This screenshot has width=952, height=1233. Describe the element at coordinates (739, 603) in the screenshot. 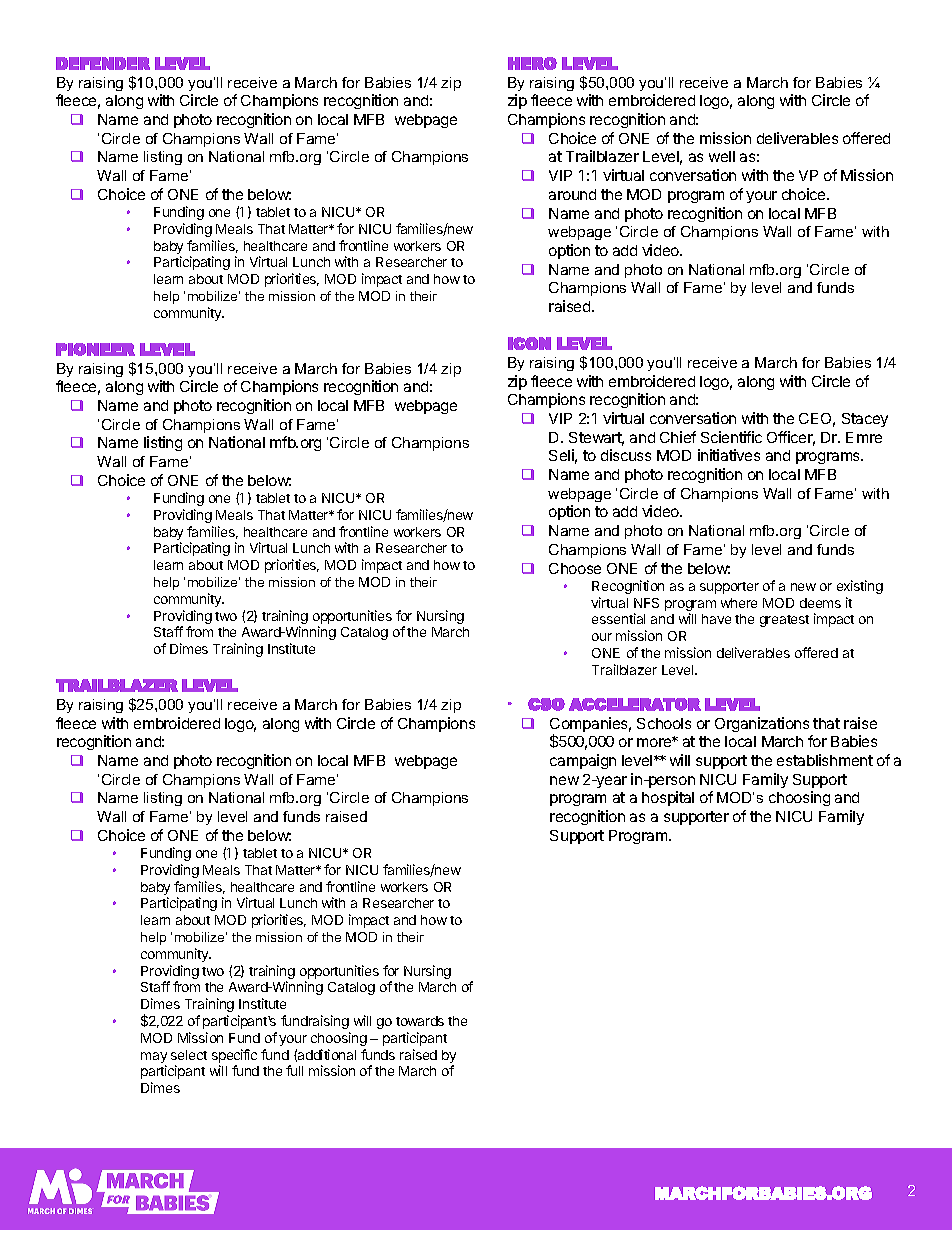

I see `where` at that location.
